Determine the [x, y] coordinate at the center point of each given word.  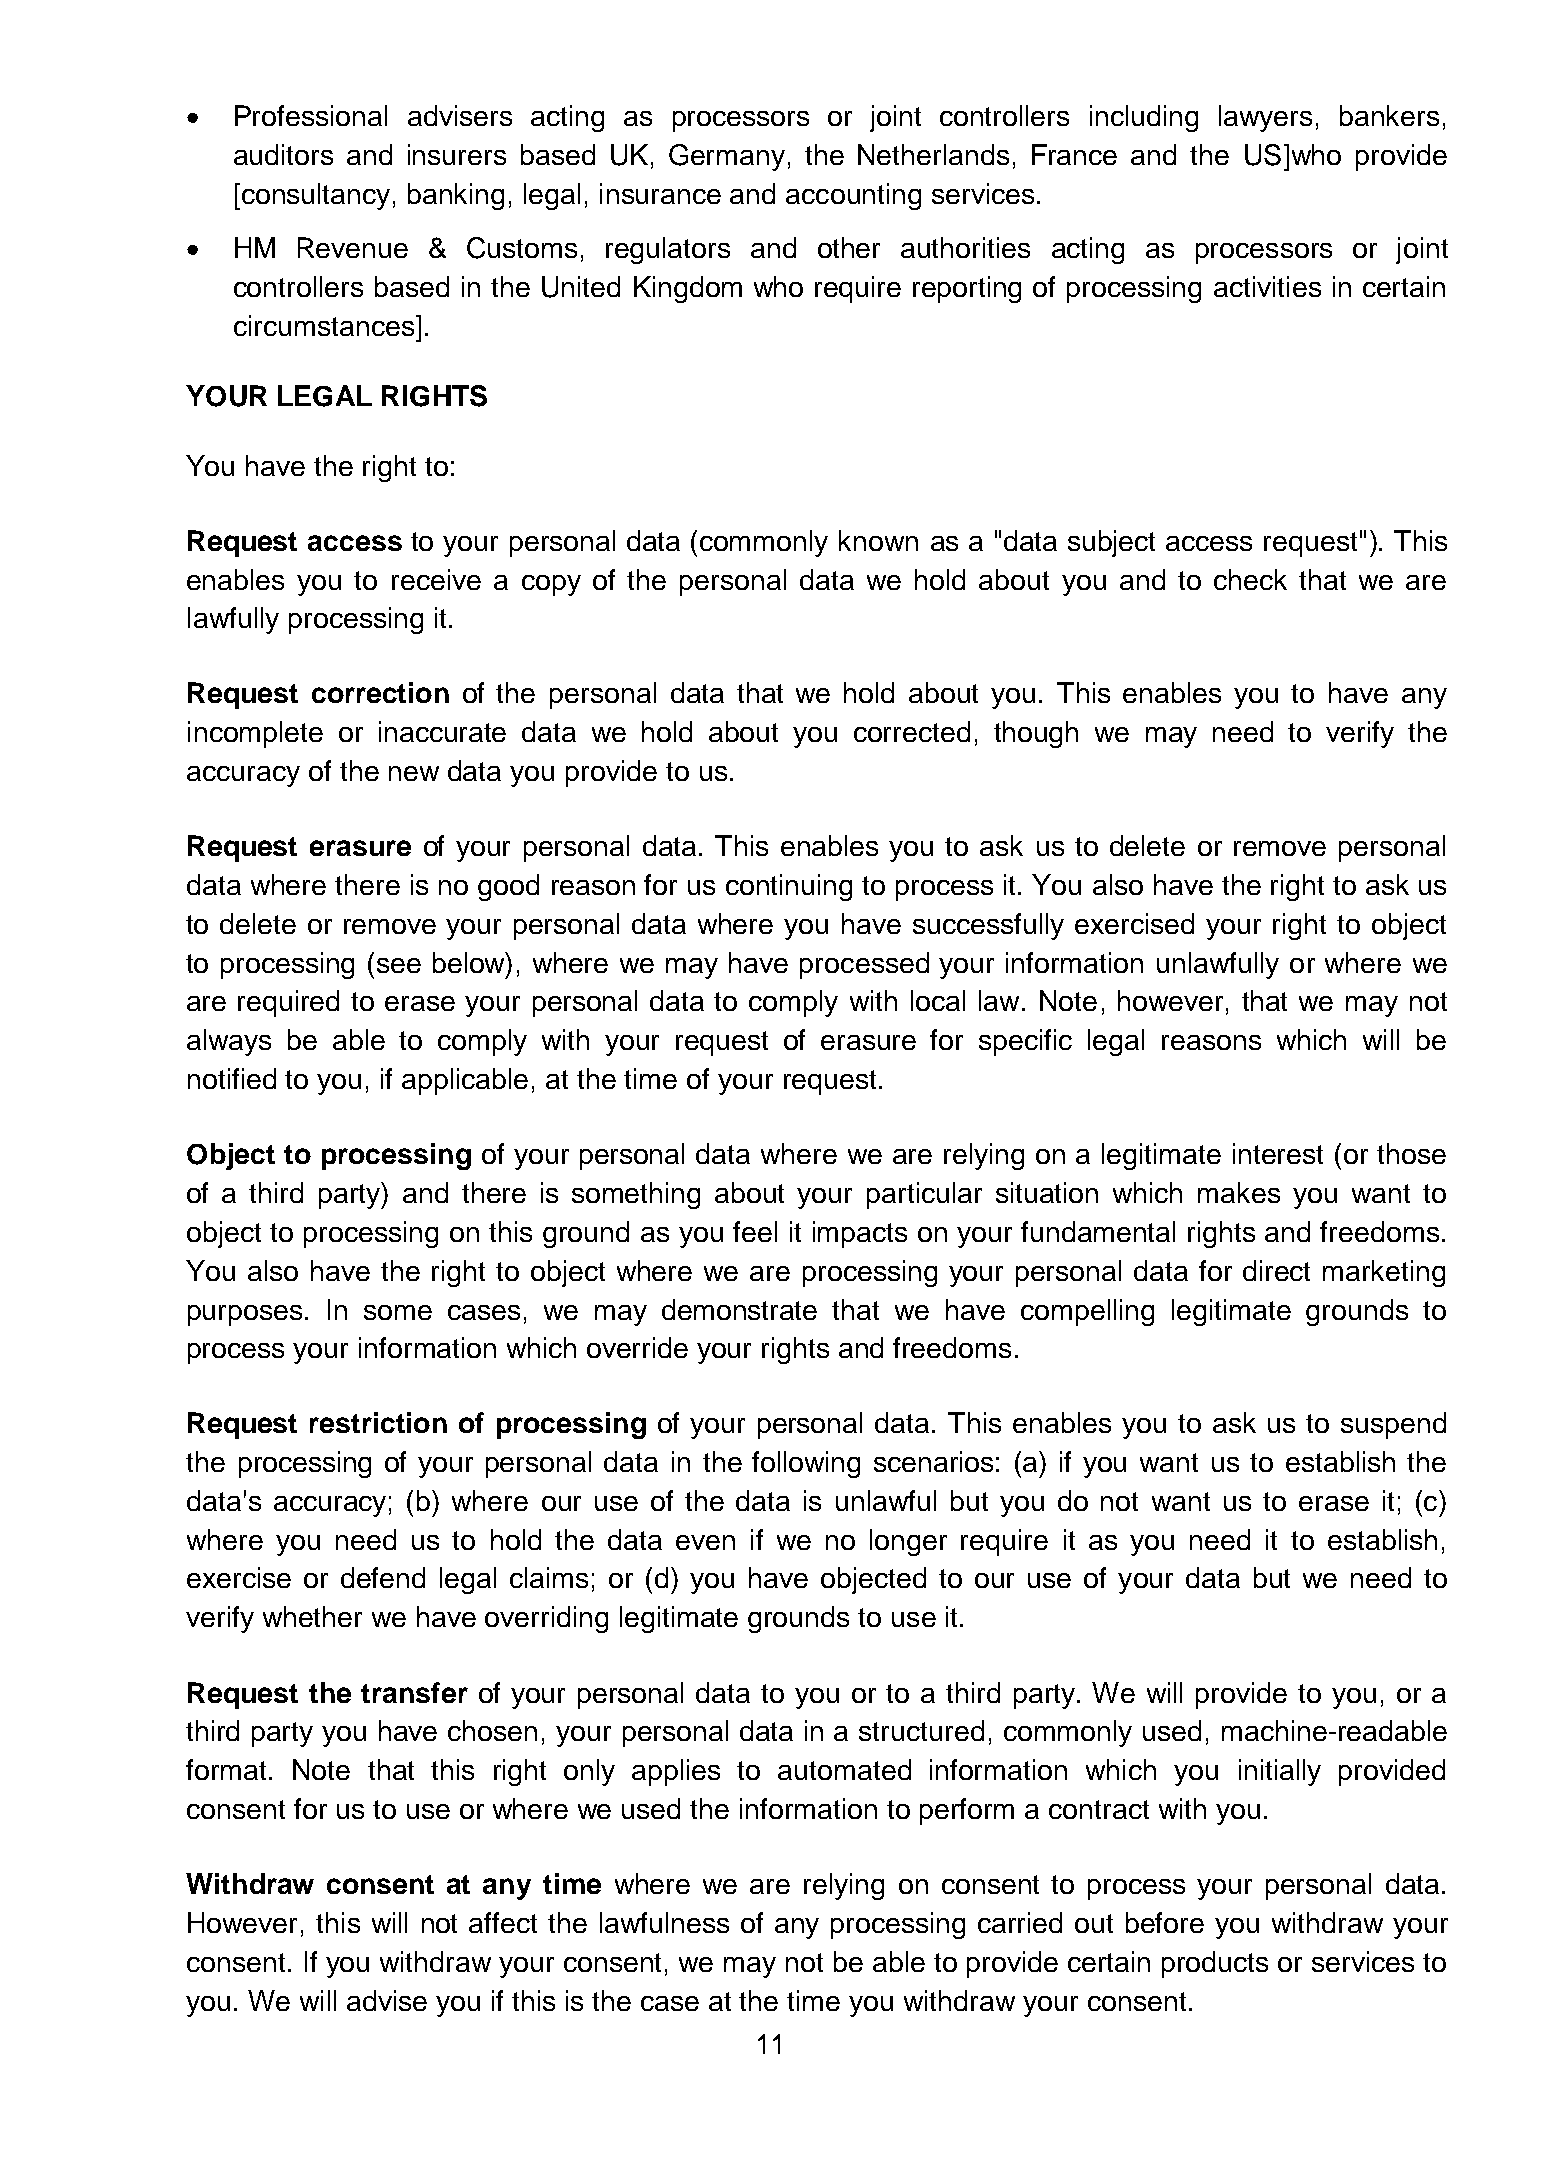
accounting [853, 196]
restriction [378, 1422]
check [1250, 579]
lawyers [1265, 118]
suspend [1393, 1425]
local [938, 1000]
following [806, 1464]
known [878, 540]
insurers [457, 154]
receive [436, 579]
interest [1278, 1153]
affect [503, 1922]
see [399, 965]
